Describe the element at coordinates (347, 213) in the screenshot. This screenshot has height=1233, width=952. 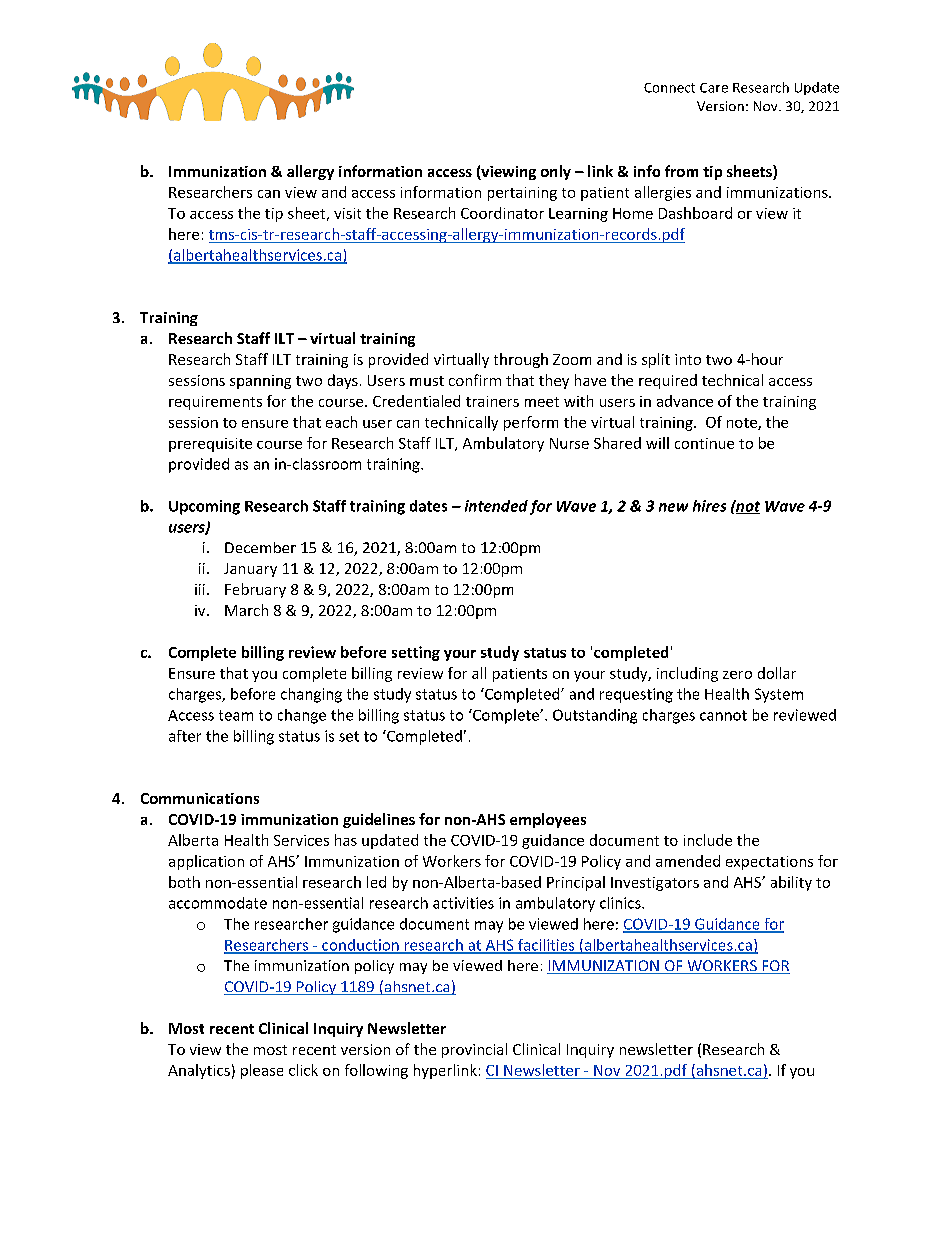
I see `visit` at that location.
